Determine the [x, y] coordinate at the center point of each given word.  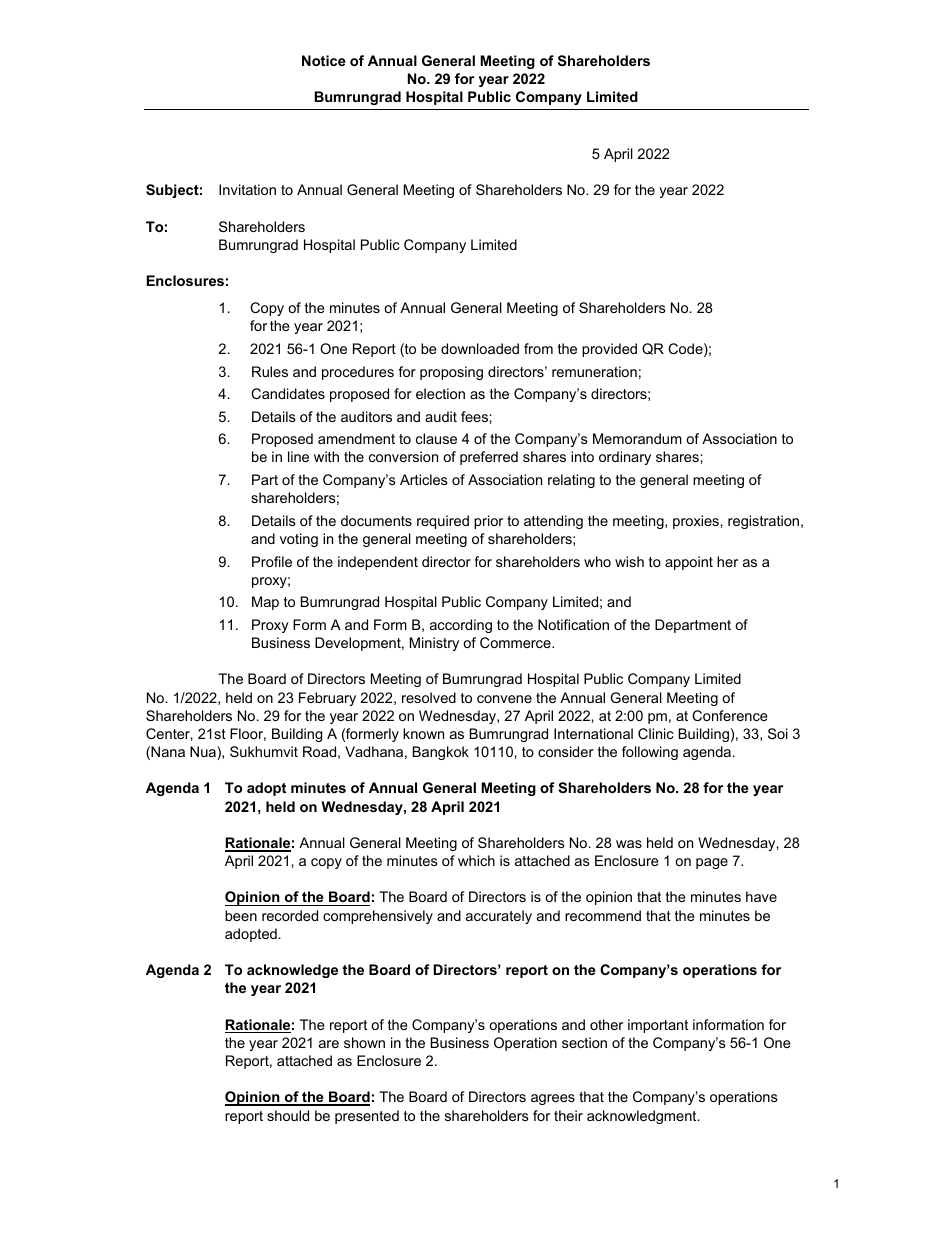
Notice [324, 60]
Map [265, 603]
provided [609, 350]
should [288, 1115]
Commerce [516, 642]
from [538, 348]
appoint [689, 563]
